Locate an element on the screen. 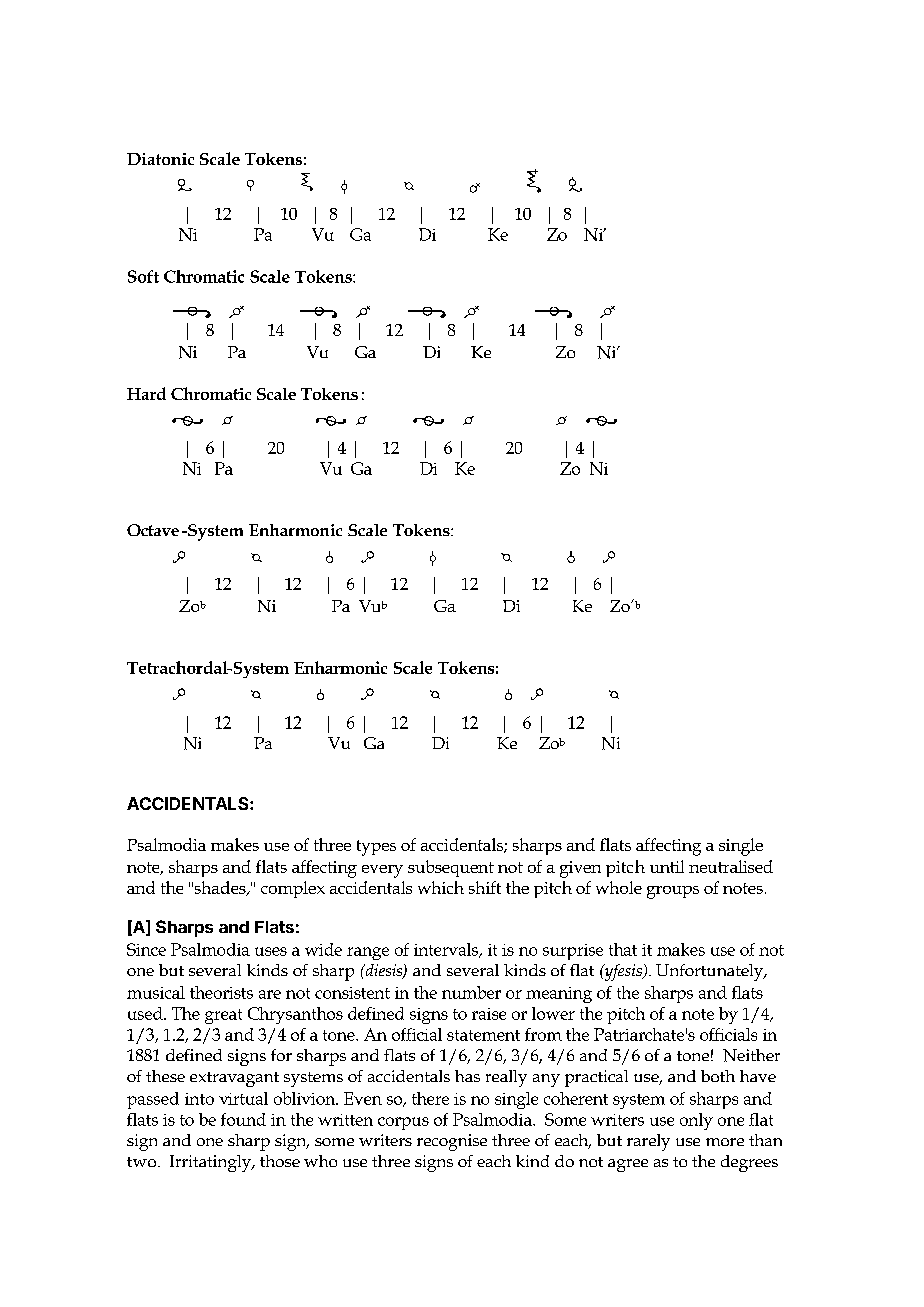 This screenshot has height=1307, width=924. found is located at coordinates (243, 1119).
